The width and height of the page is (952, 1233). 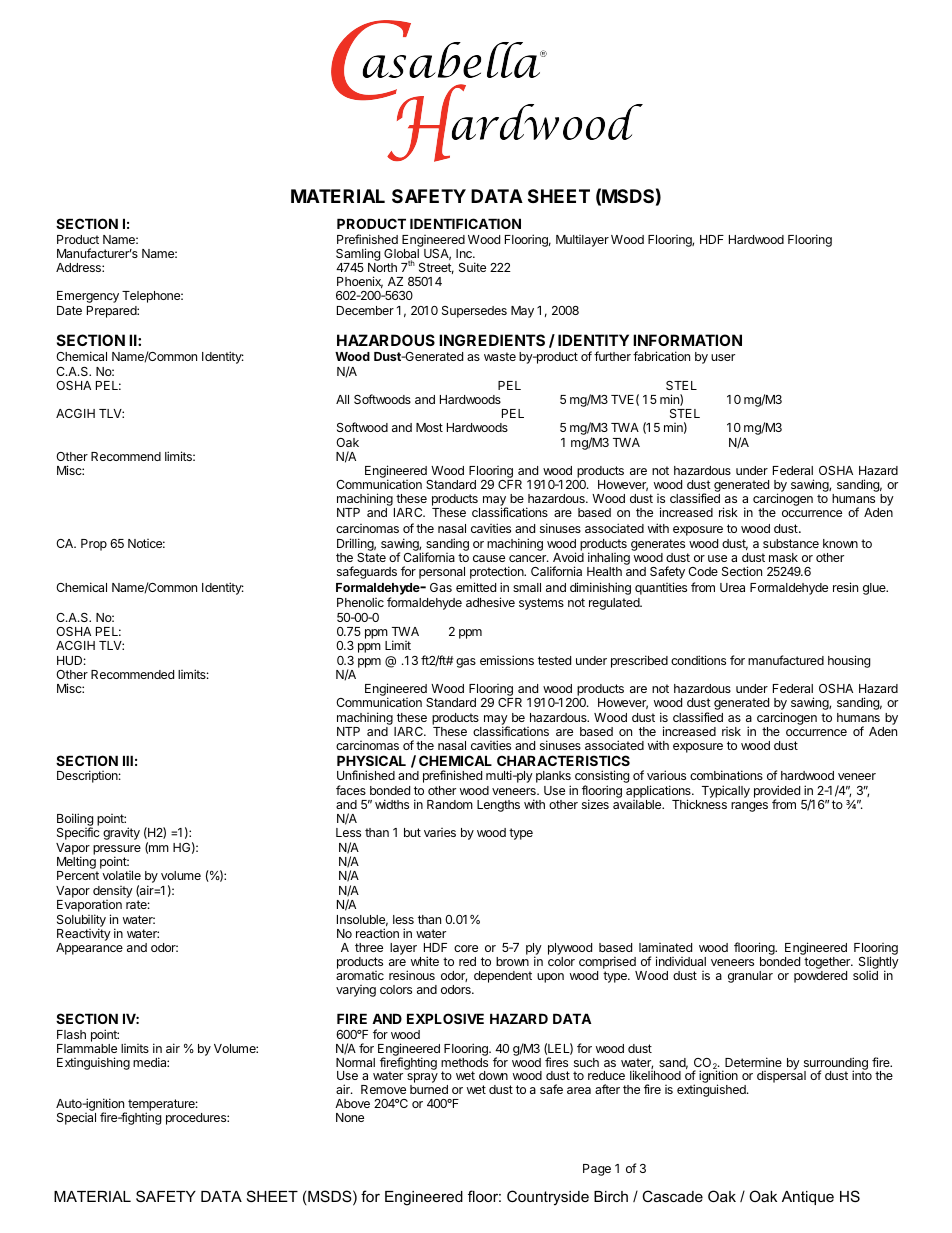 What do you see at coordinates (687, 340) in the page?
I see `INFORMATION` at bounding box center [687, 340].
